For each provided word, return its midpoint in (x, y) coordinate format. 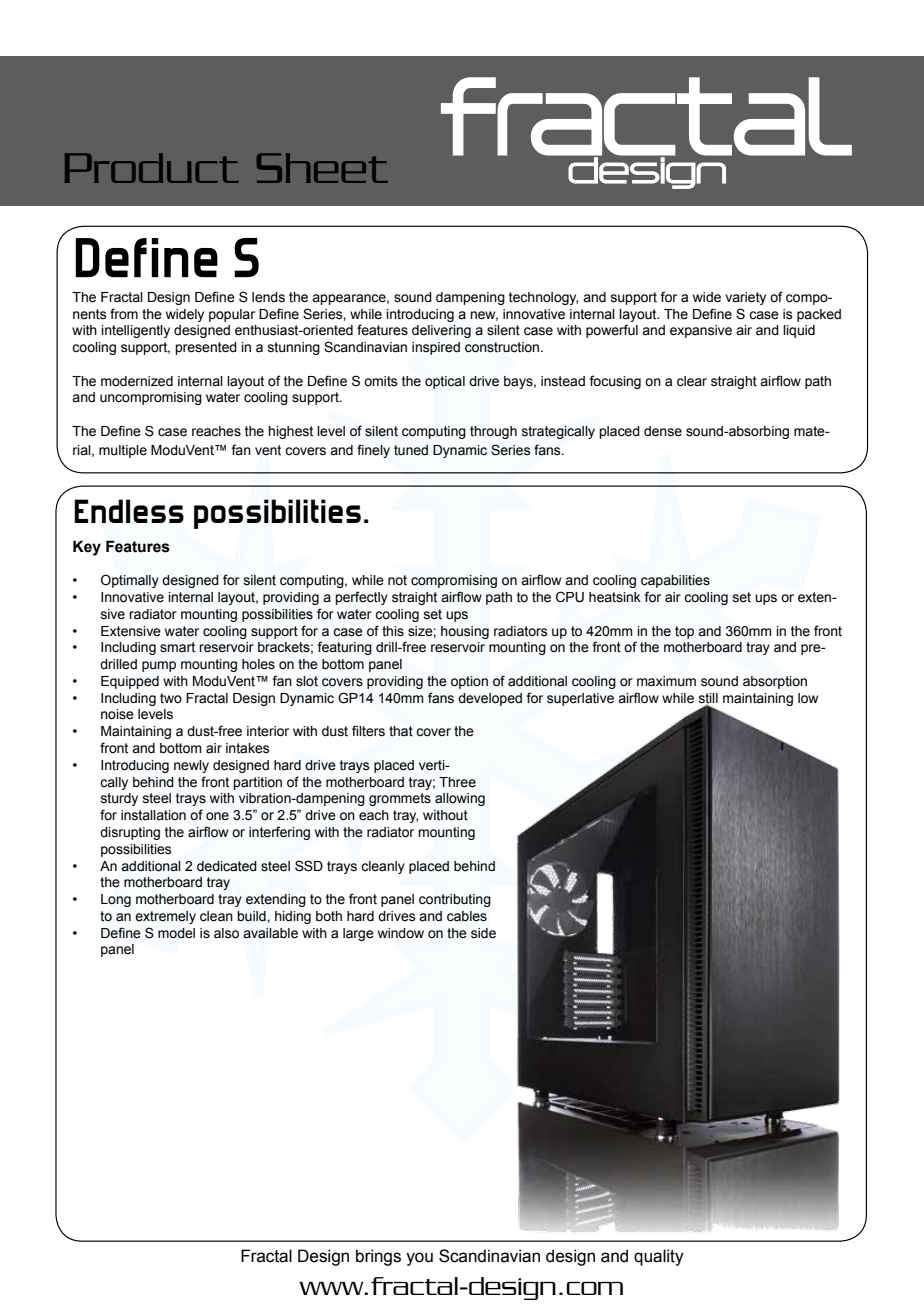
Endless (129, 511)
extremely (165, 917)
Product (151, 168)
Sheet (322, 168)
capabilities (675, 581)
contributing (455, 900)
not (397, 580)
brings (378, 1257)
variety (745, 298)
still (708, 699)
